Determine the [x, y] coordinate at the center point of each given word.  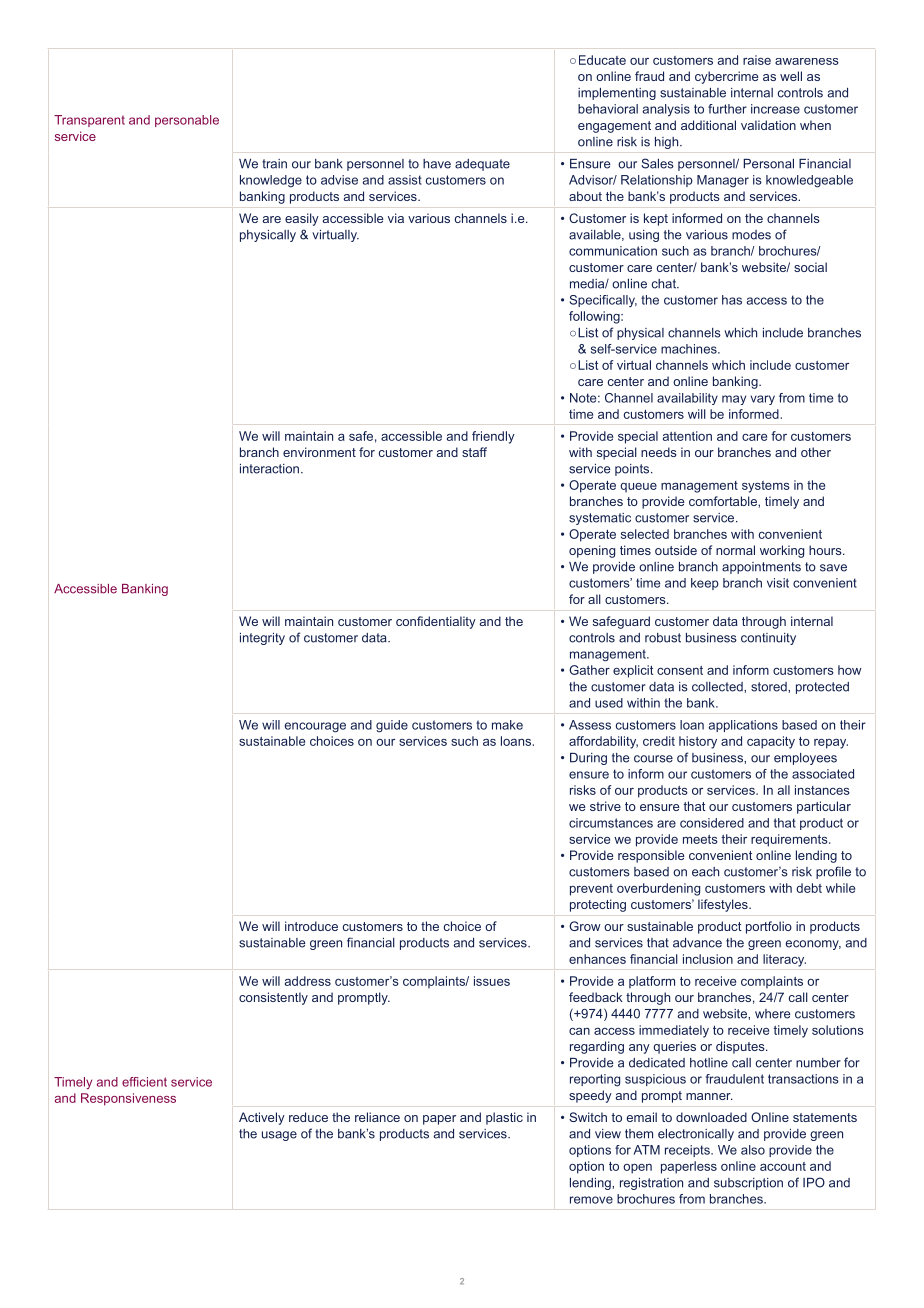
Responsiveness [128, 1099]
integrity [262, 639]
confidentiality [436, 622]
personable [187, 121]
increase [775, 109]
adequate [482, 165]
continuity [768, 639]
